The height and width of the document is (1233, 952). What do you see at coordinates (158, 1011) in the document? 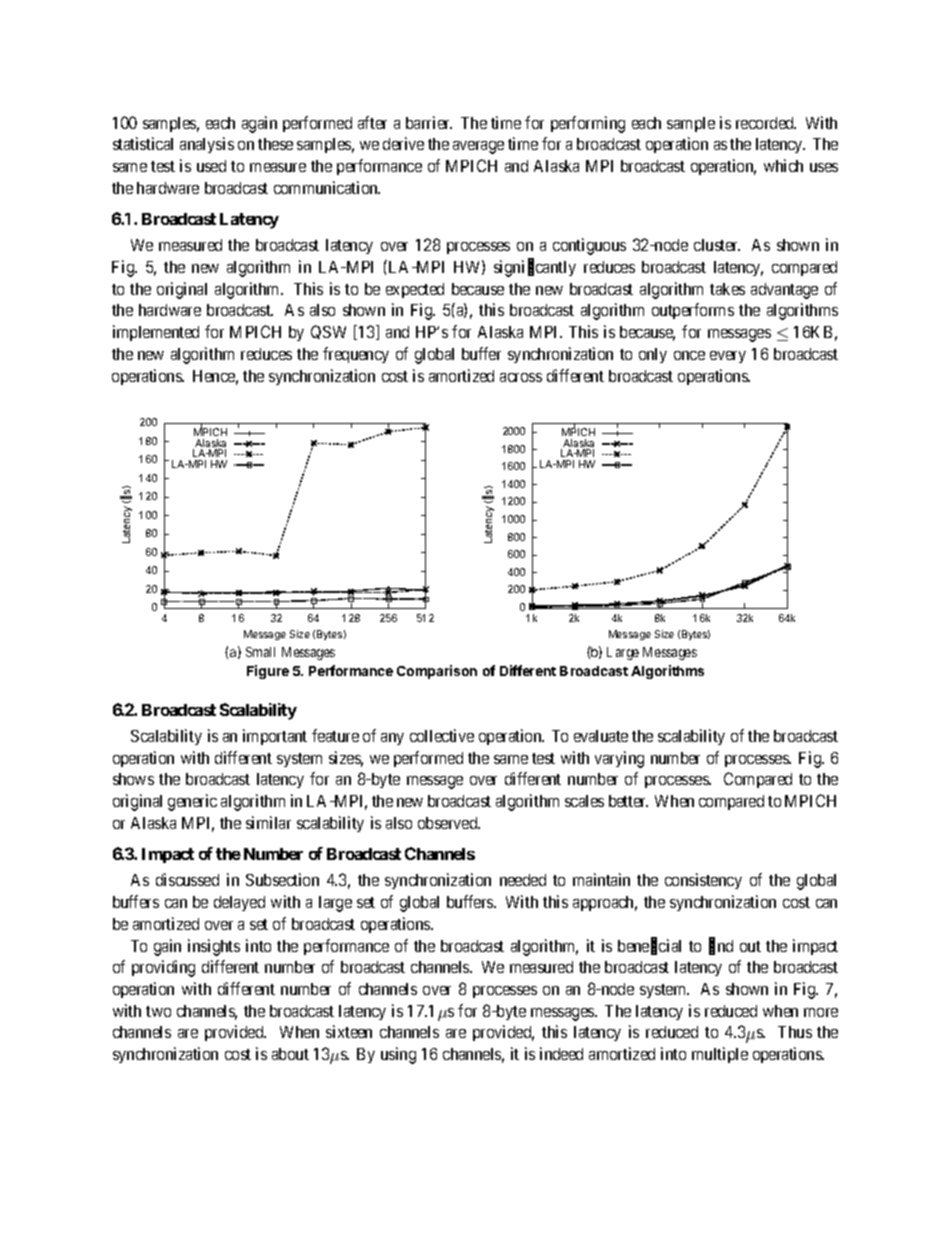
I see `two` at bounding box center [158, 1011].
